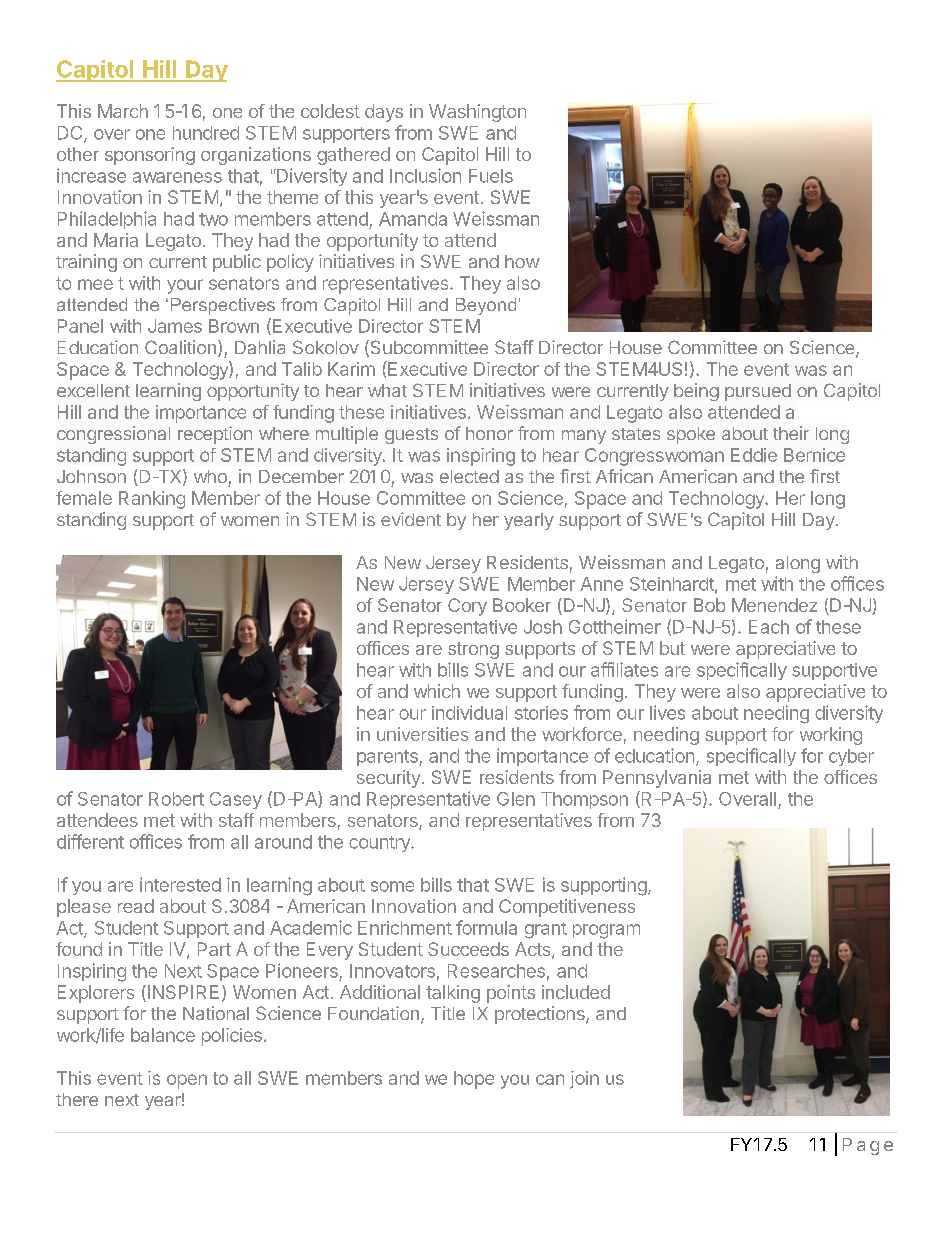 This screenshot has height=1233, width=952. I want to click on balance, so click(163, 1035).
